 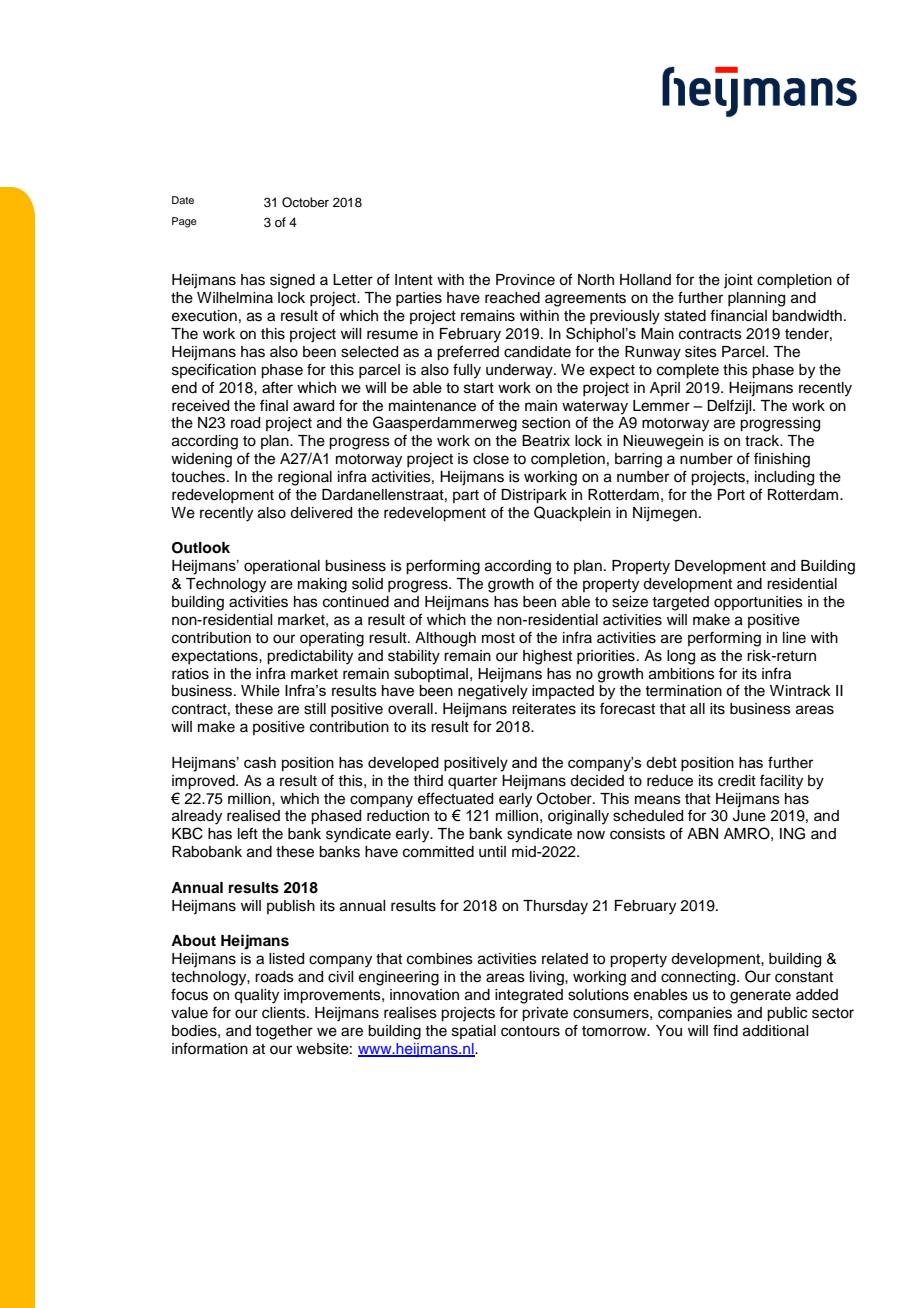 What do you see at coordinates (292, 281) in the screenshot?
I see `signed` at bounding box center [292, 281].
